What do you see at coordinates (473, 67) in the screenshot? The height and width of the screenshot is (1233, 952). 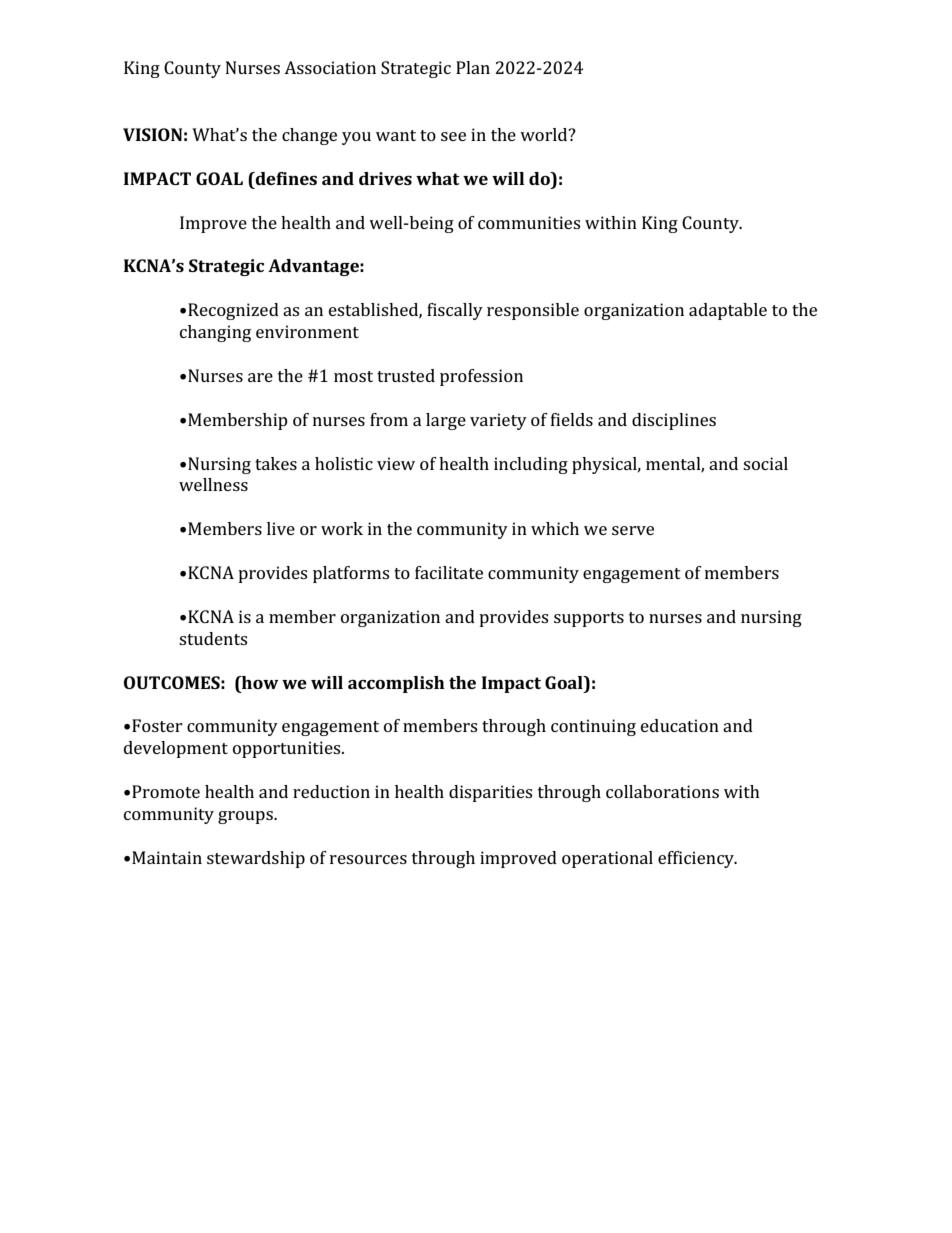 I see `Plan` at bounding box center [473, 67].
